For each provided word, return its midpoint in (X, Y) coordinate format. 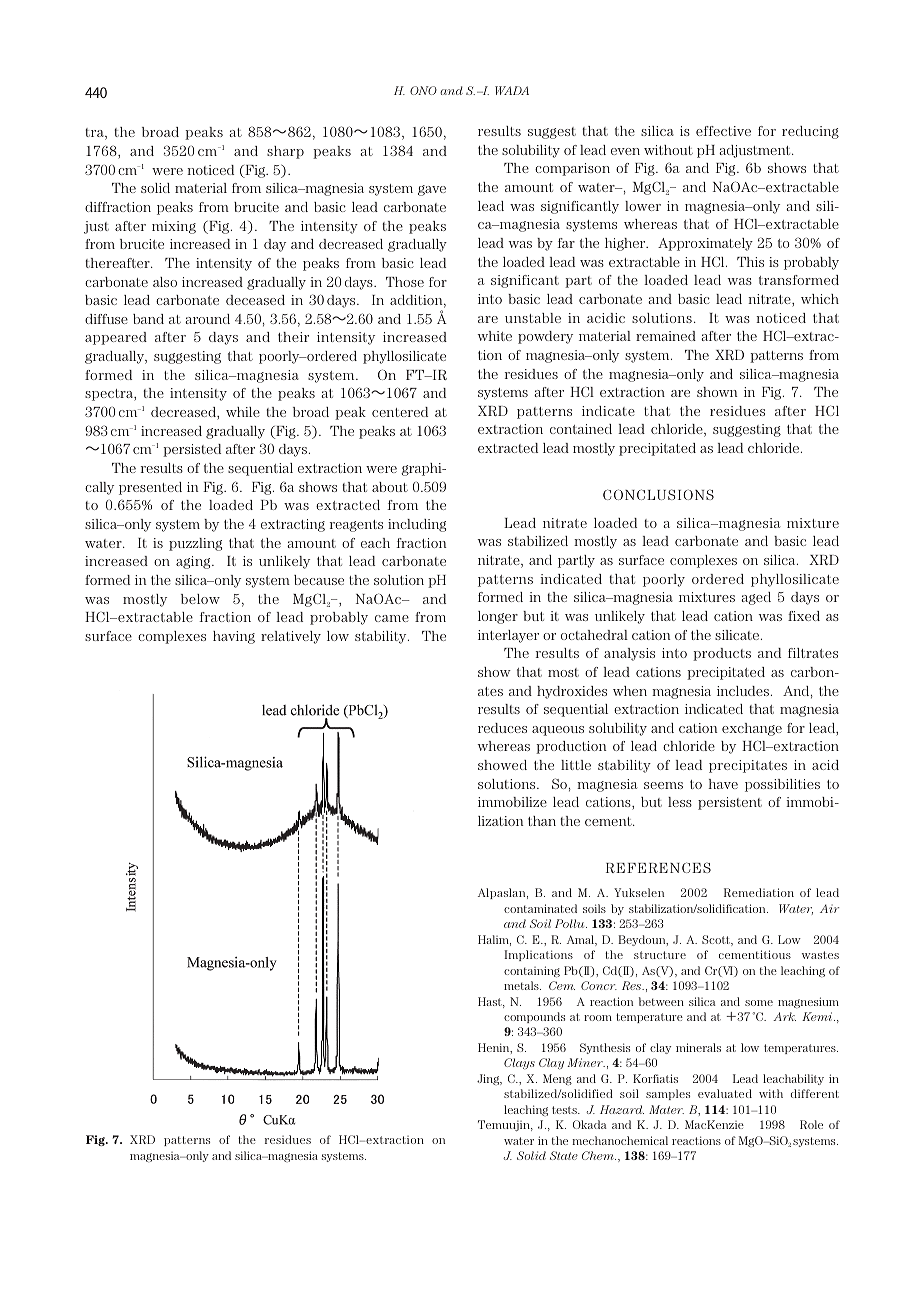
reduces (502, 728)
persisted (192, 450)
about (390, 487)
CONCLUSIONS (658, 494)
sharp (285, 152)
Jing (489, 1079)
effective (723, 131)
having (234, 637)
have (723, 784)
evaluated (725, 1093)
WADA (512, 90)
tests (565, 1110)
